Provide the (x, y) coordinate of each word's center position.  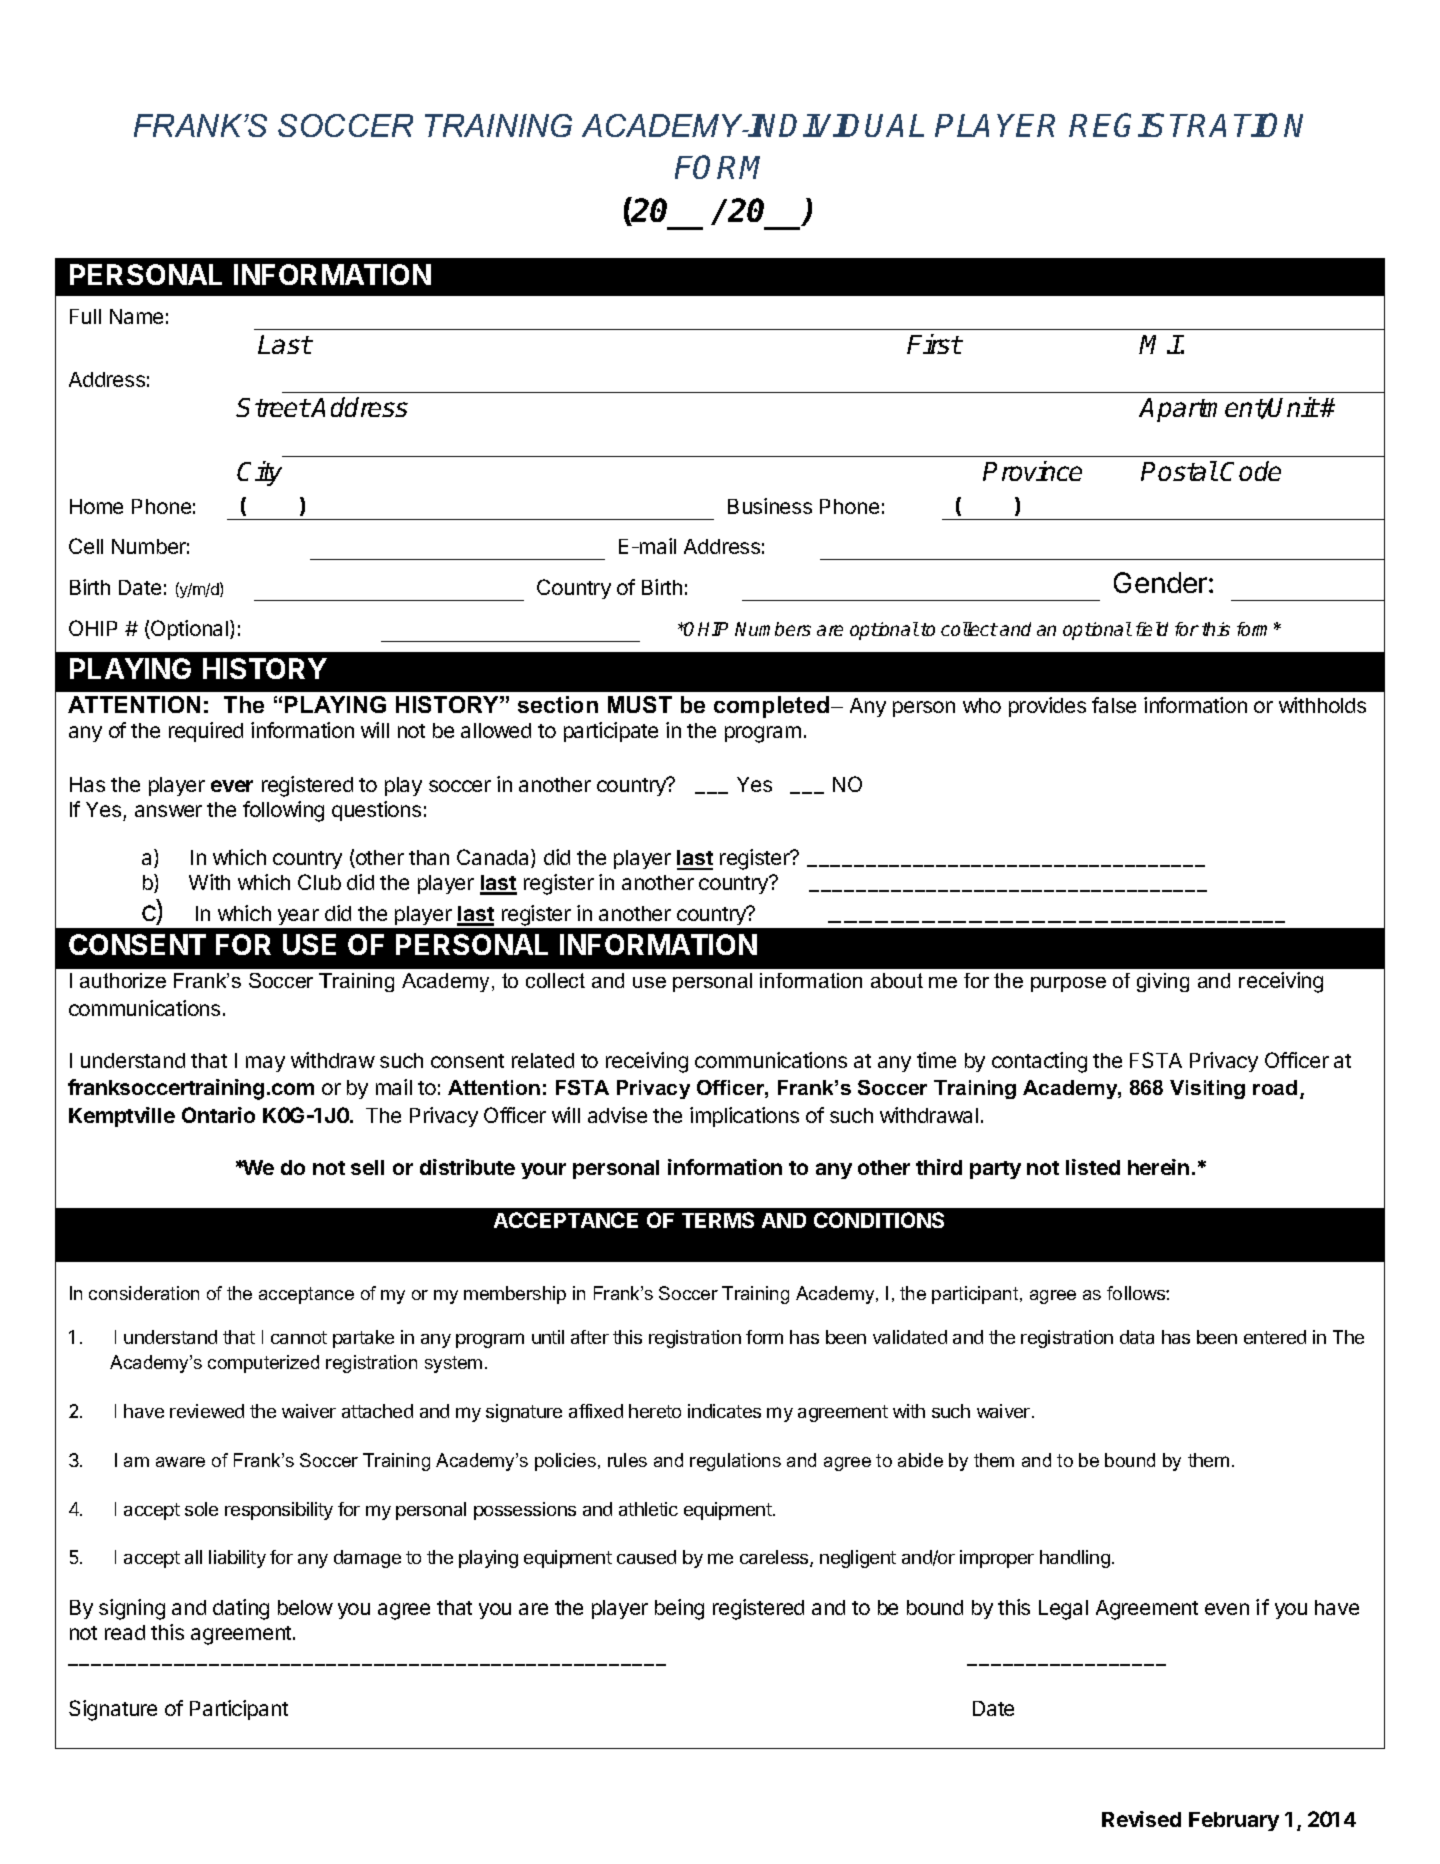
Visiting (1207, 1089)
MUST (640, 704)
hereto (655, 1411)
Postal (1179, 471)
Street (273, 407)
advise (617, 1115)
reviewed (207, 1411)
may (265, 1064)
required (206, 732)
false (1114, 705)
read (125, 1632)
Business (770, 506)
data (1137, 1337)
